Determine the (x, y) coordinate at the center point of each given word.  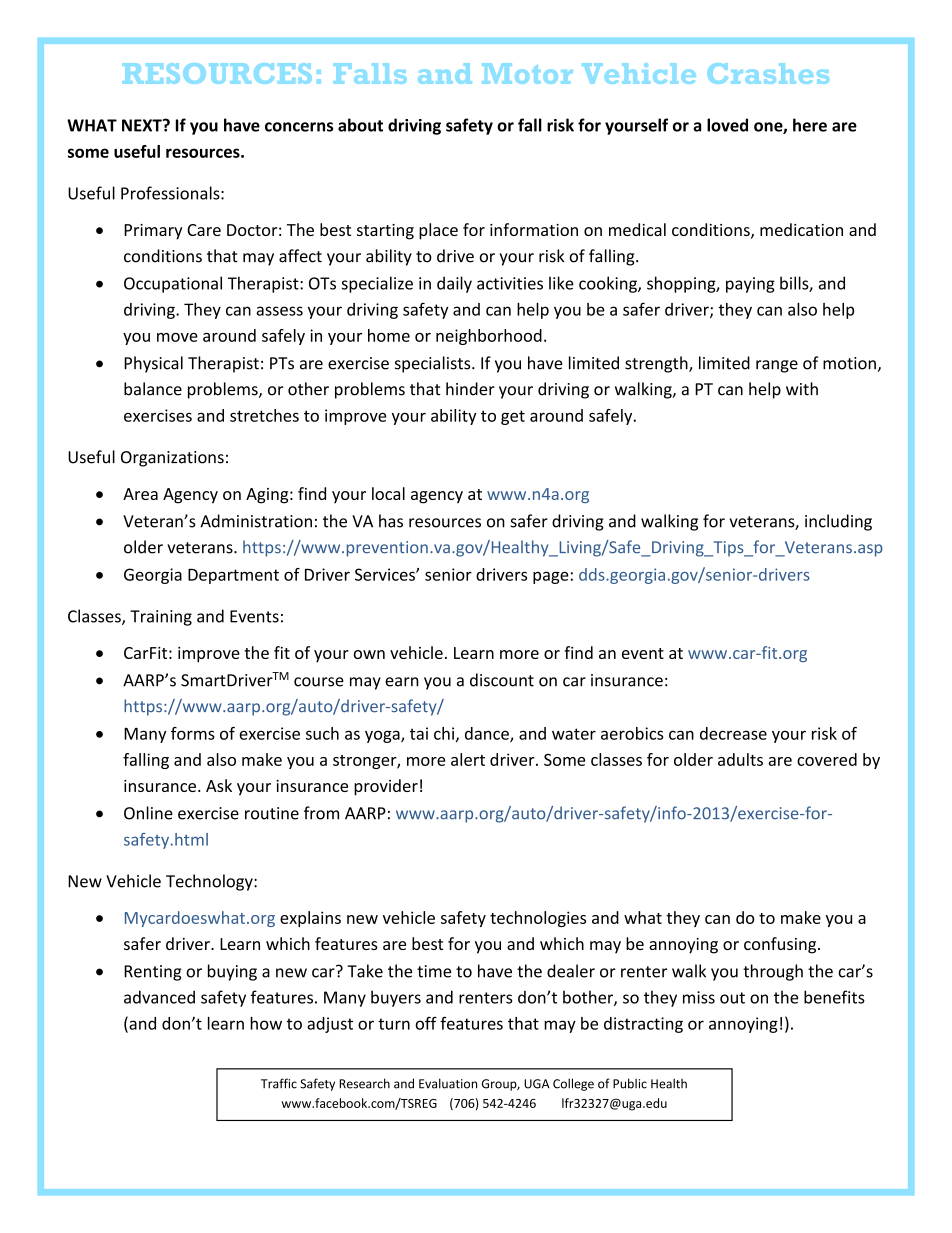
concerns (299, 127)
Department (233, 576)
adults (740, 759)
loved (727, 125)
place (438, 231)
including (838, 522)
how (266, 1023)
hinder (470, 389)
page (551, 577)
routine (272, 813)
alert (468, 759)
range (777, 366)
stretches (264, 415)
